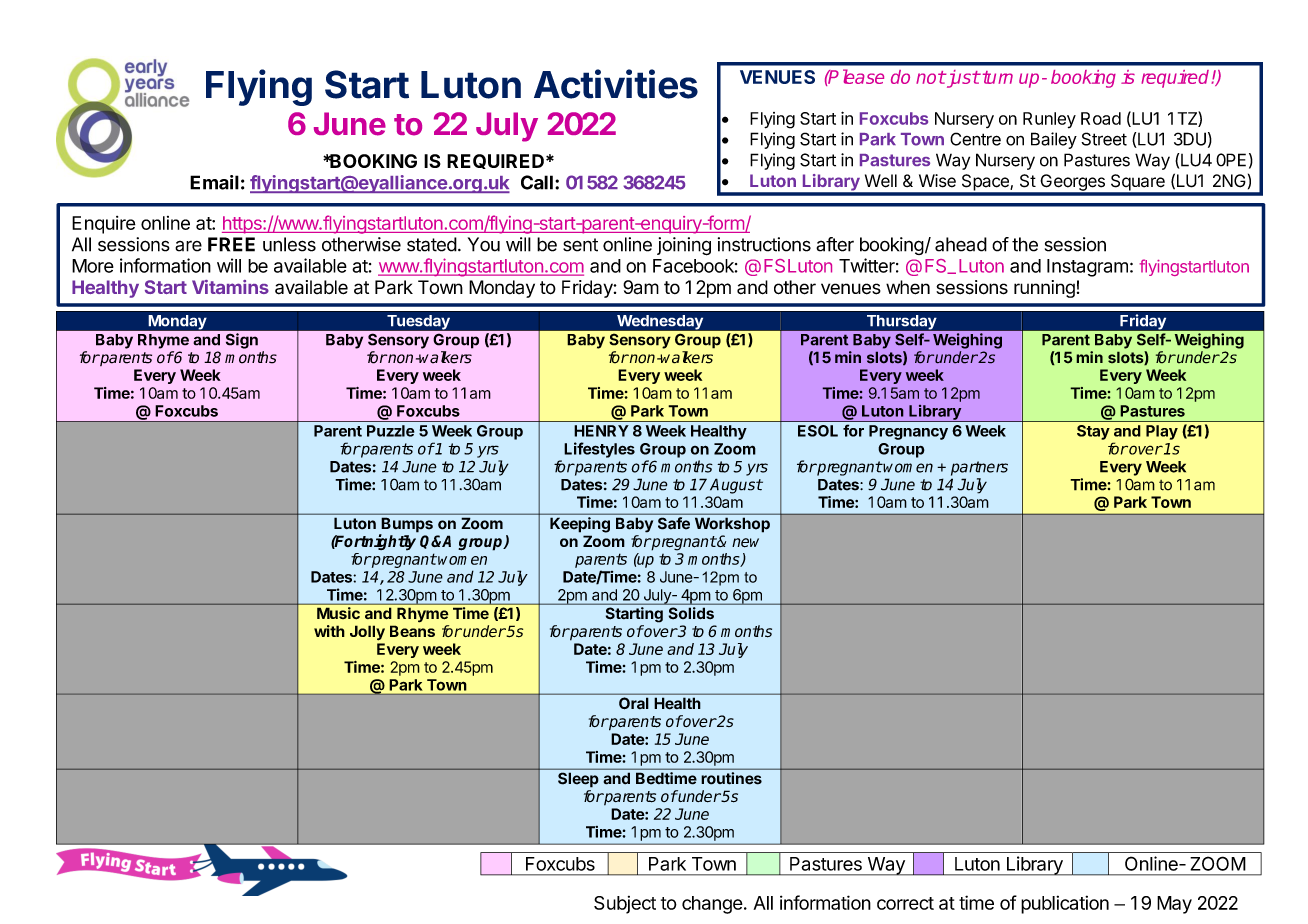  What do you see at coordinates (616, 84) in the screenshot?
I see `Activities` at bounding box center [616, 84].
